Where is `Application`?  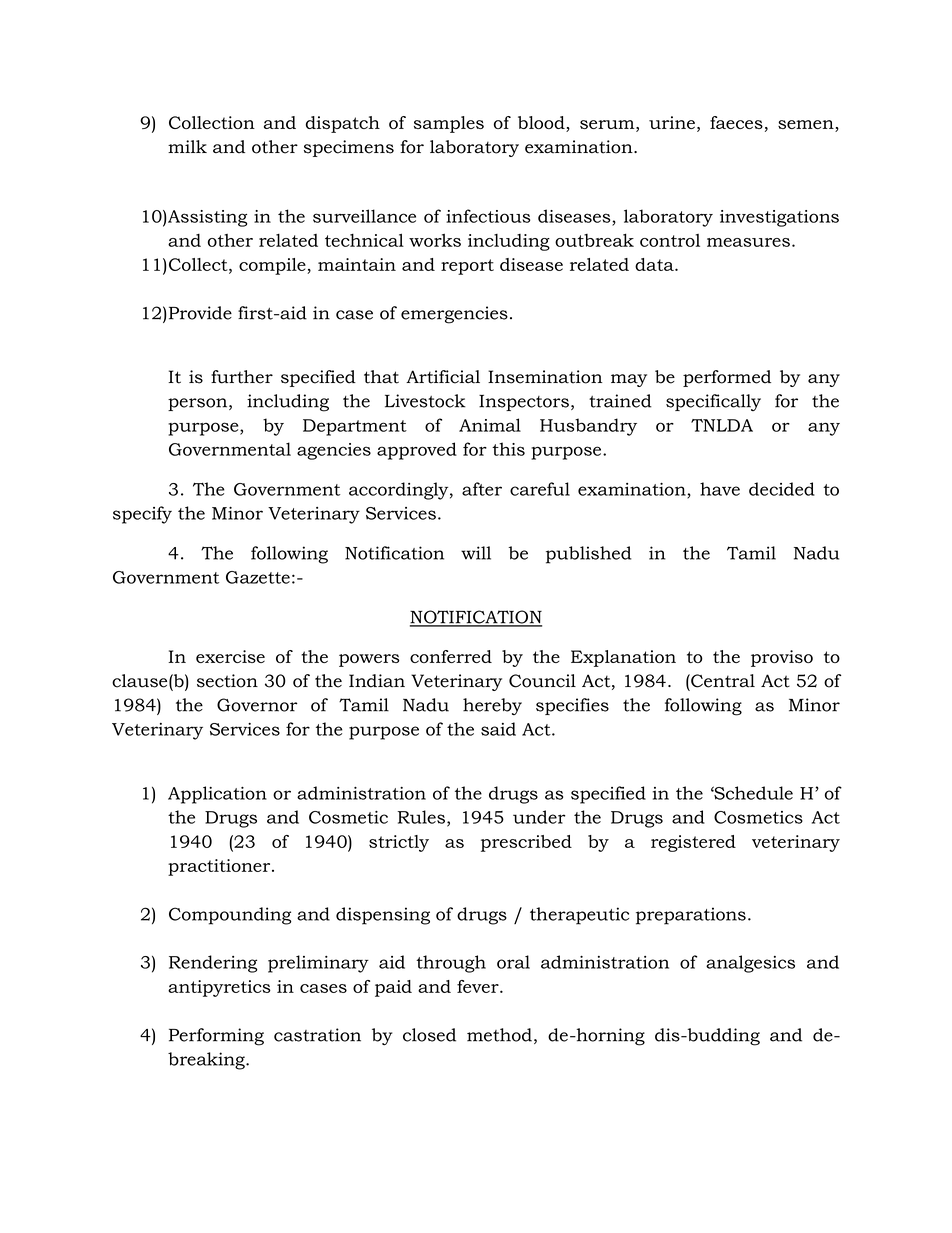 Application is located at coordinates (217, 795).
